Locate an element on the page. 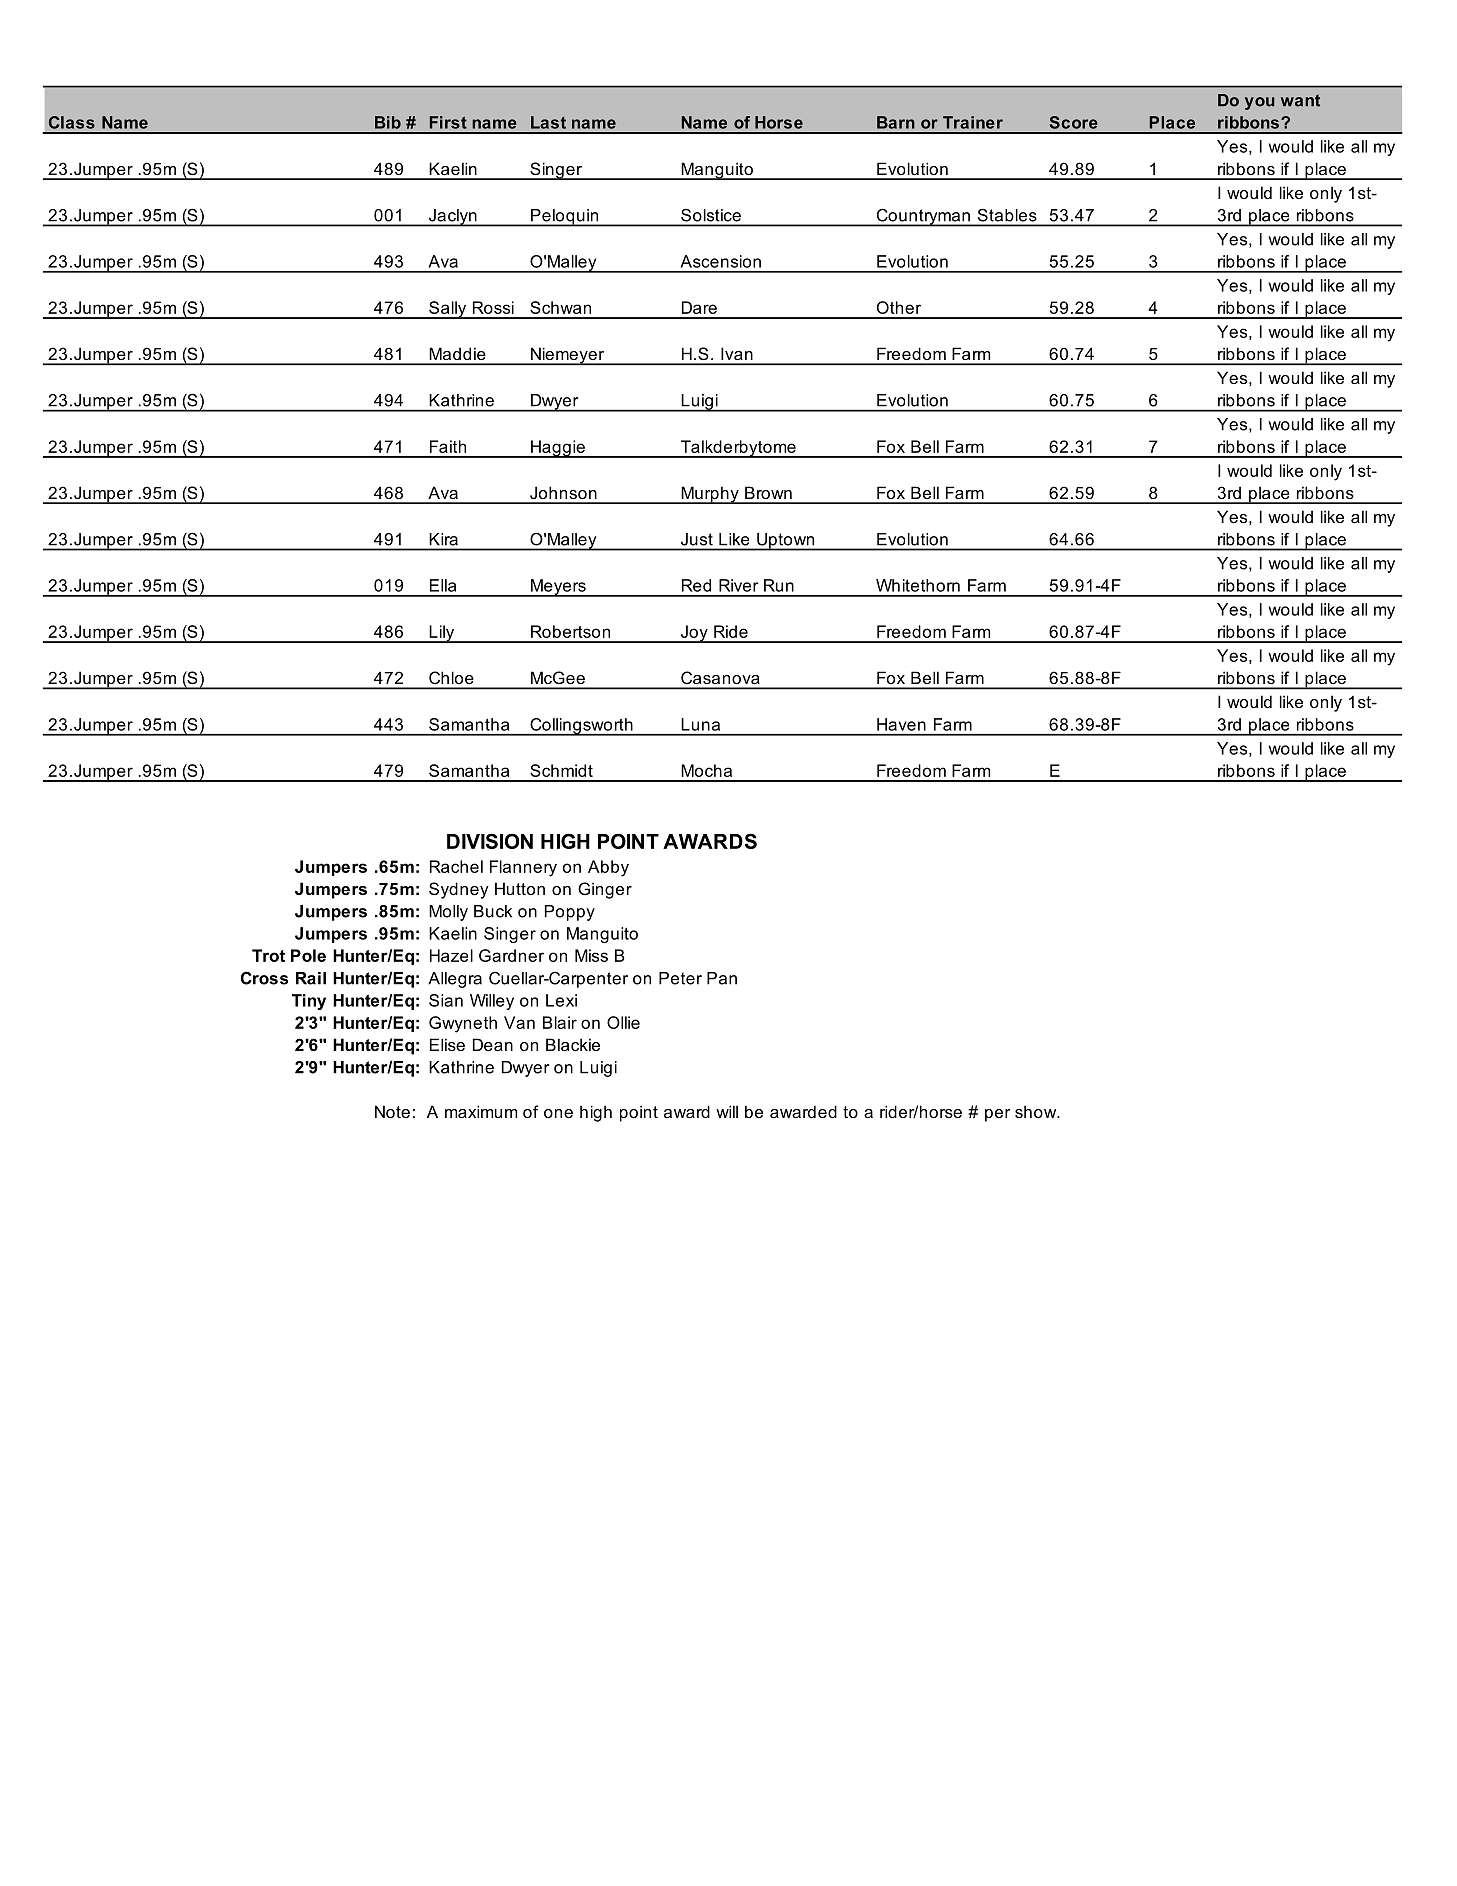  Other is located at coordinates (899, 307).
